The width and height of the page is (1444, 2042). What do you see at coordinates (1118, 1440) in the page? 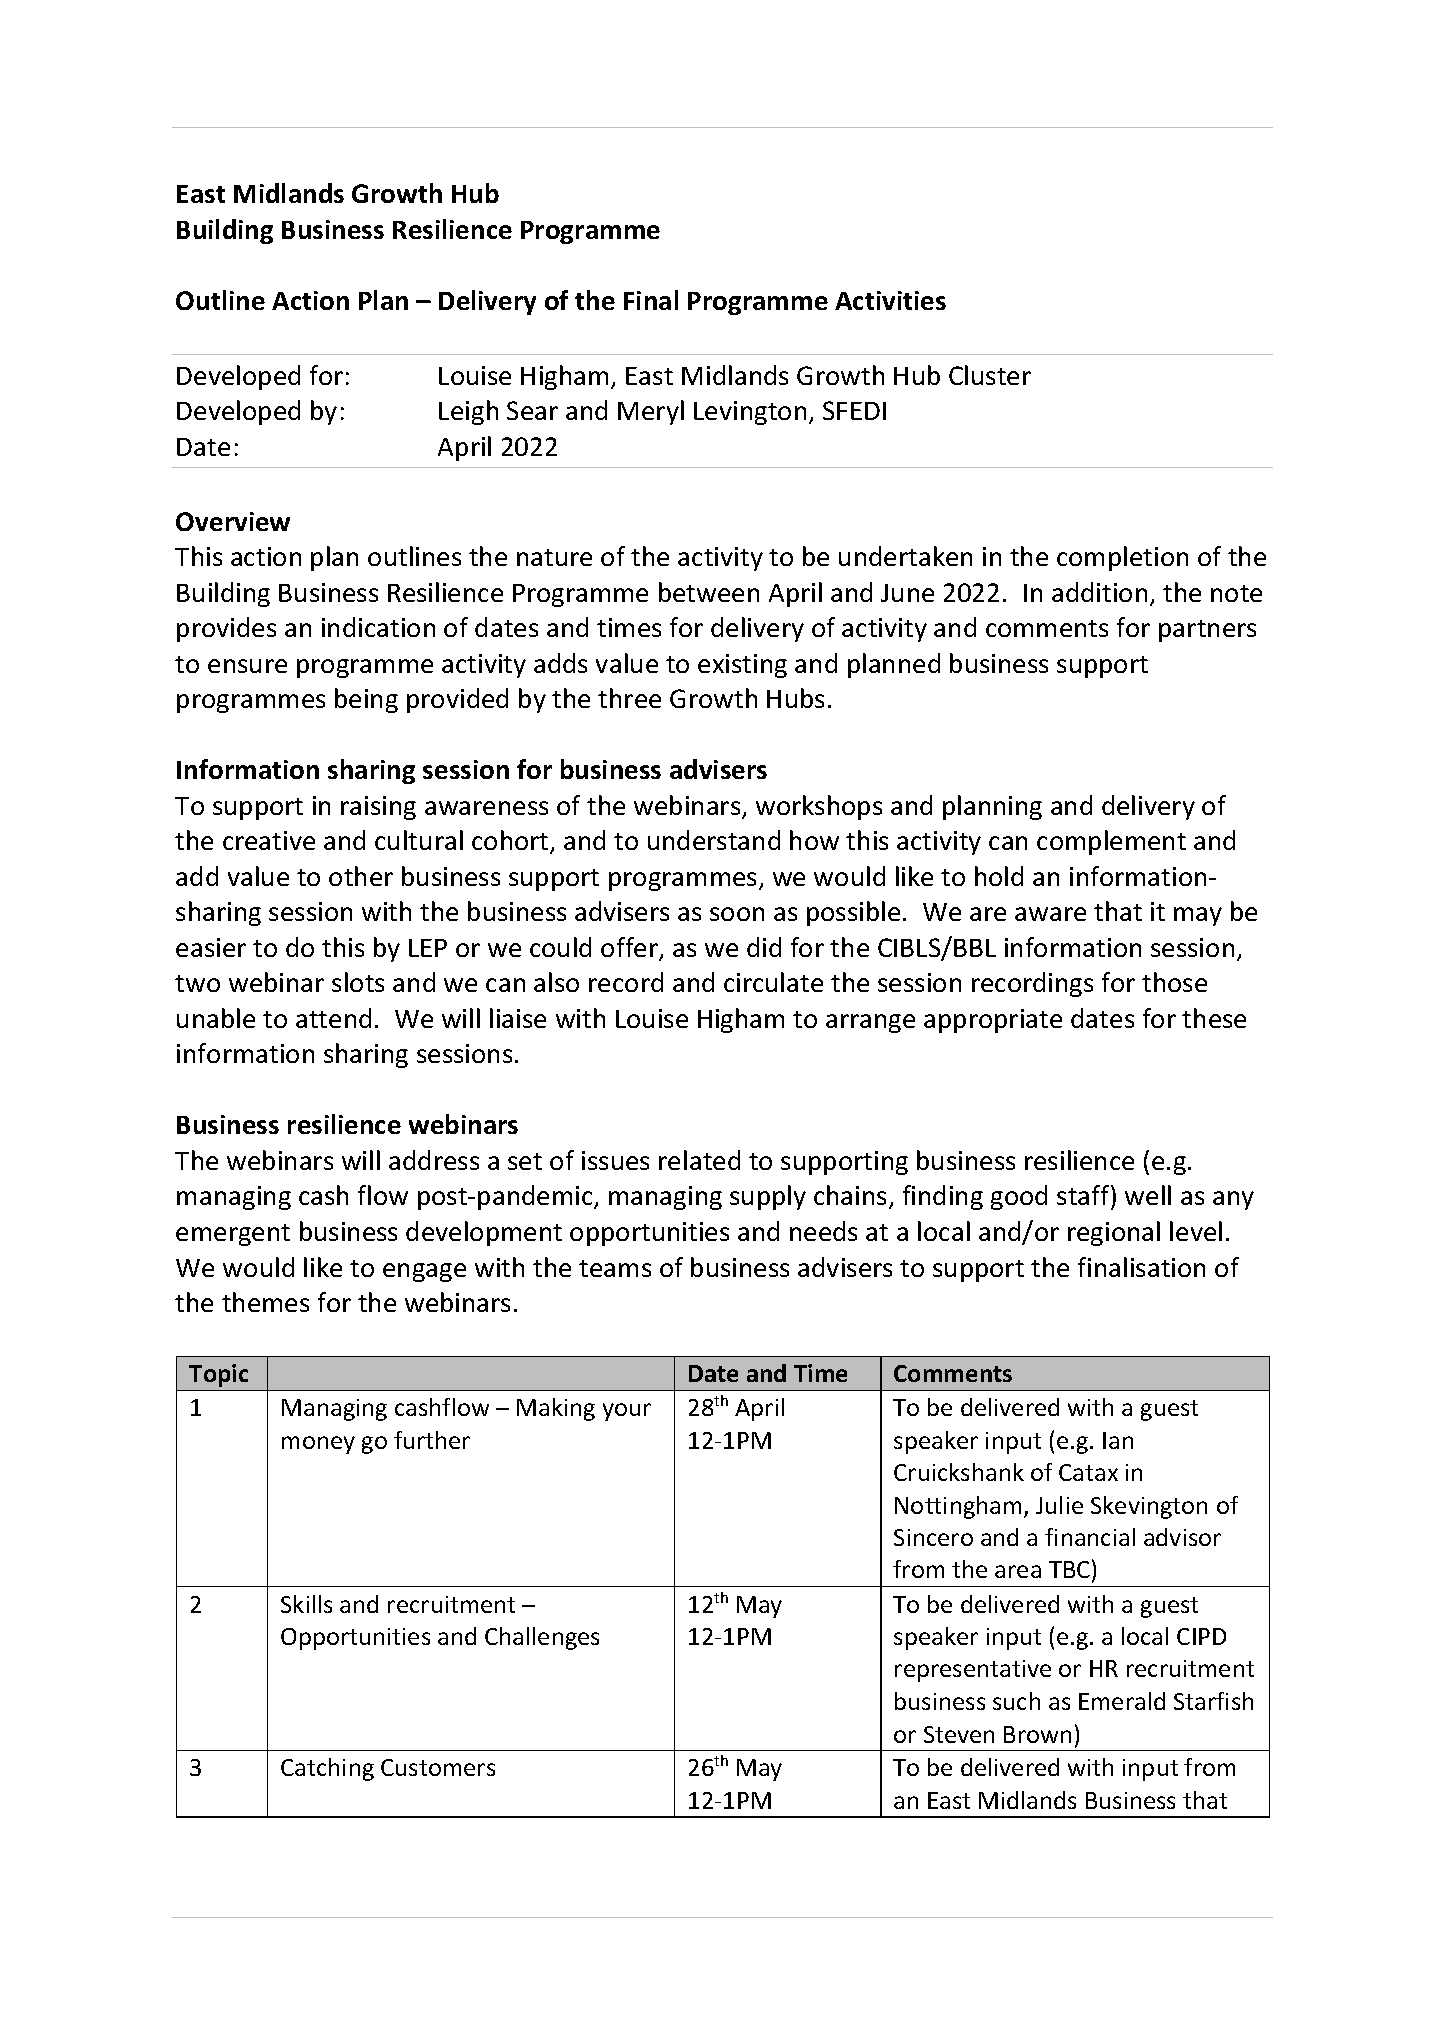
I see `Ian` at bounding box center [1118, 1440].
